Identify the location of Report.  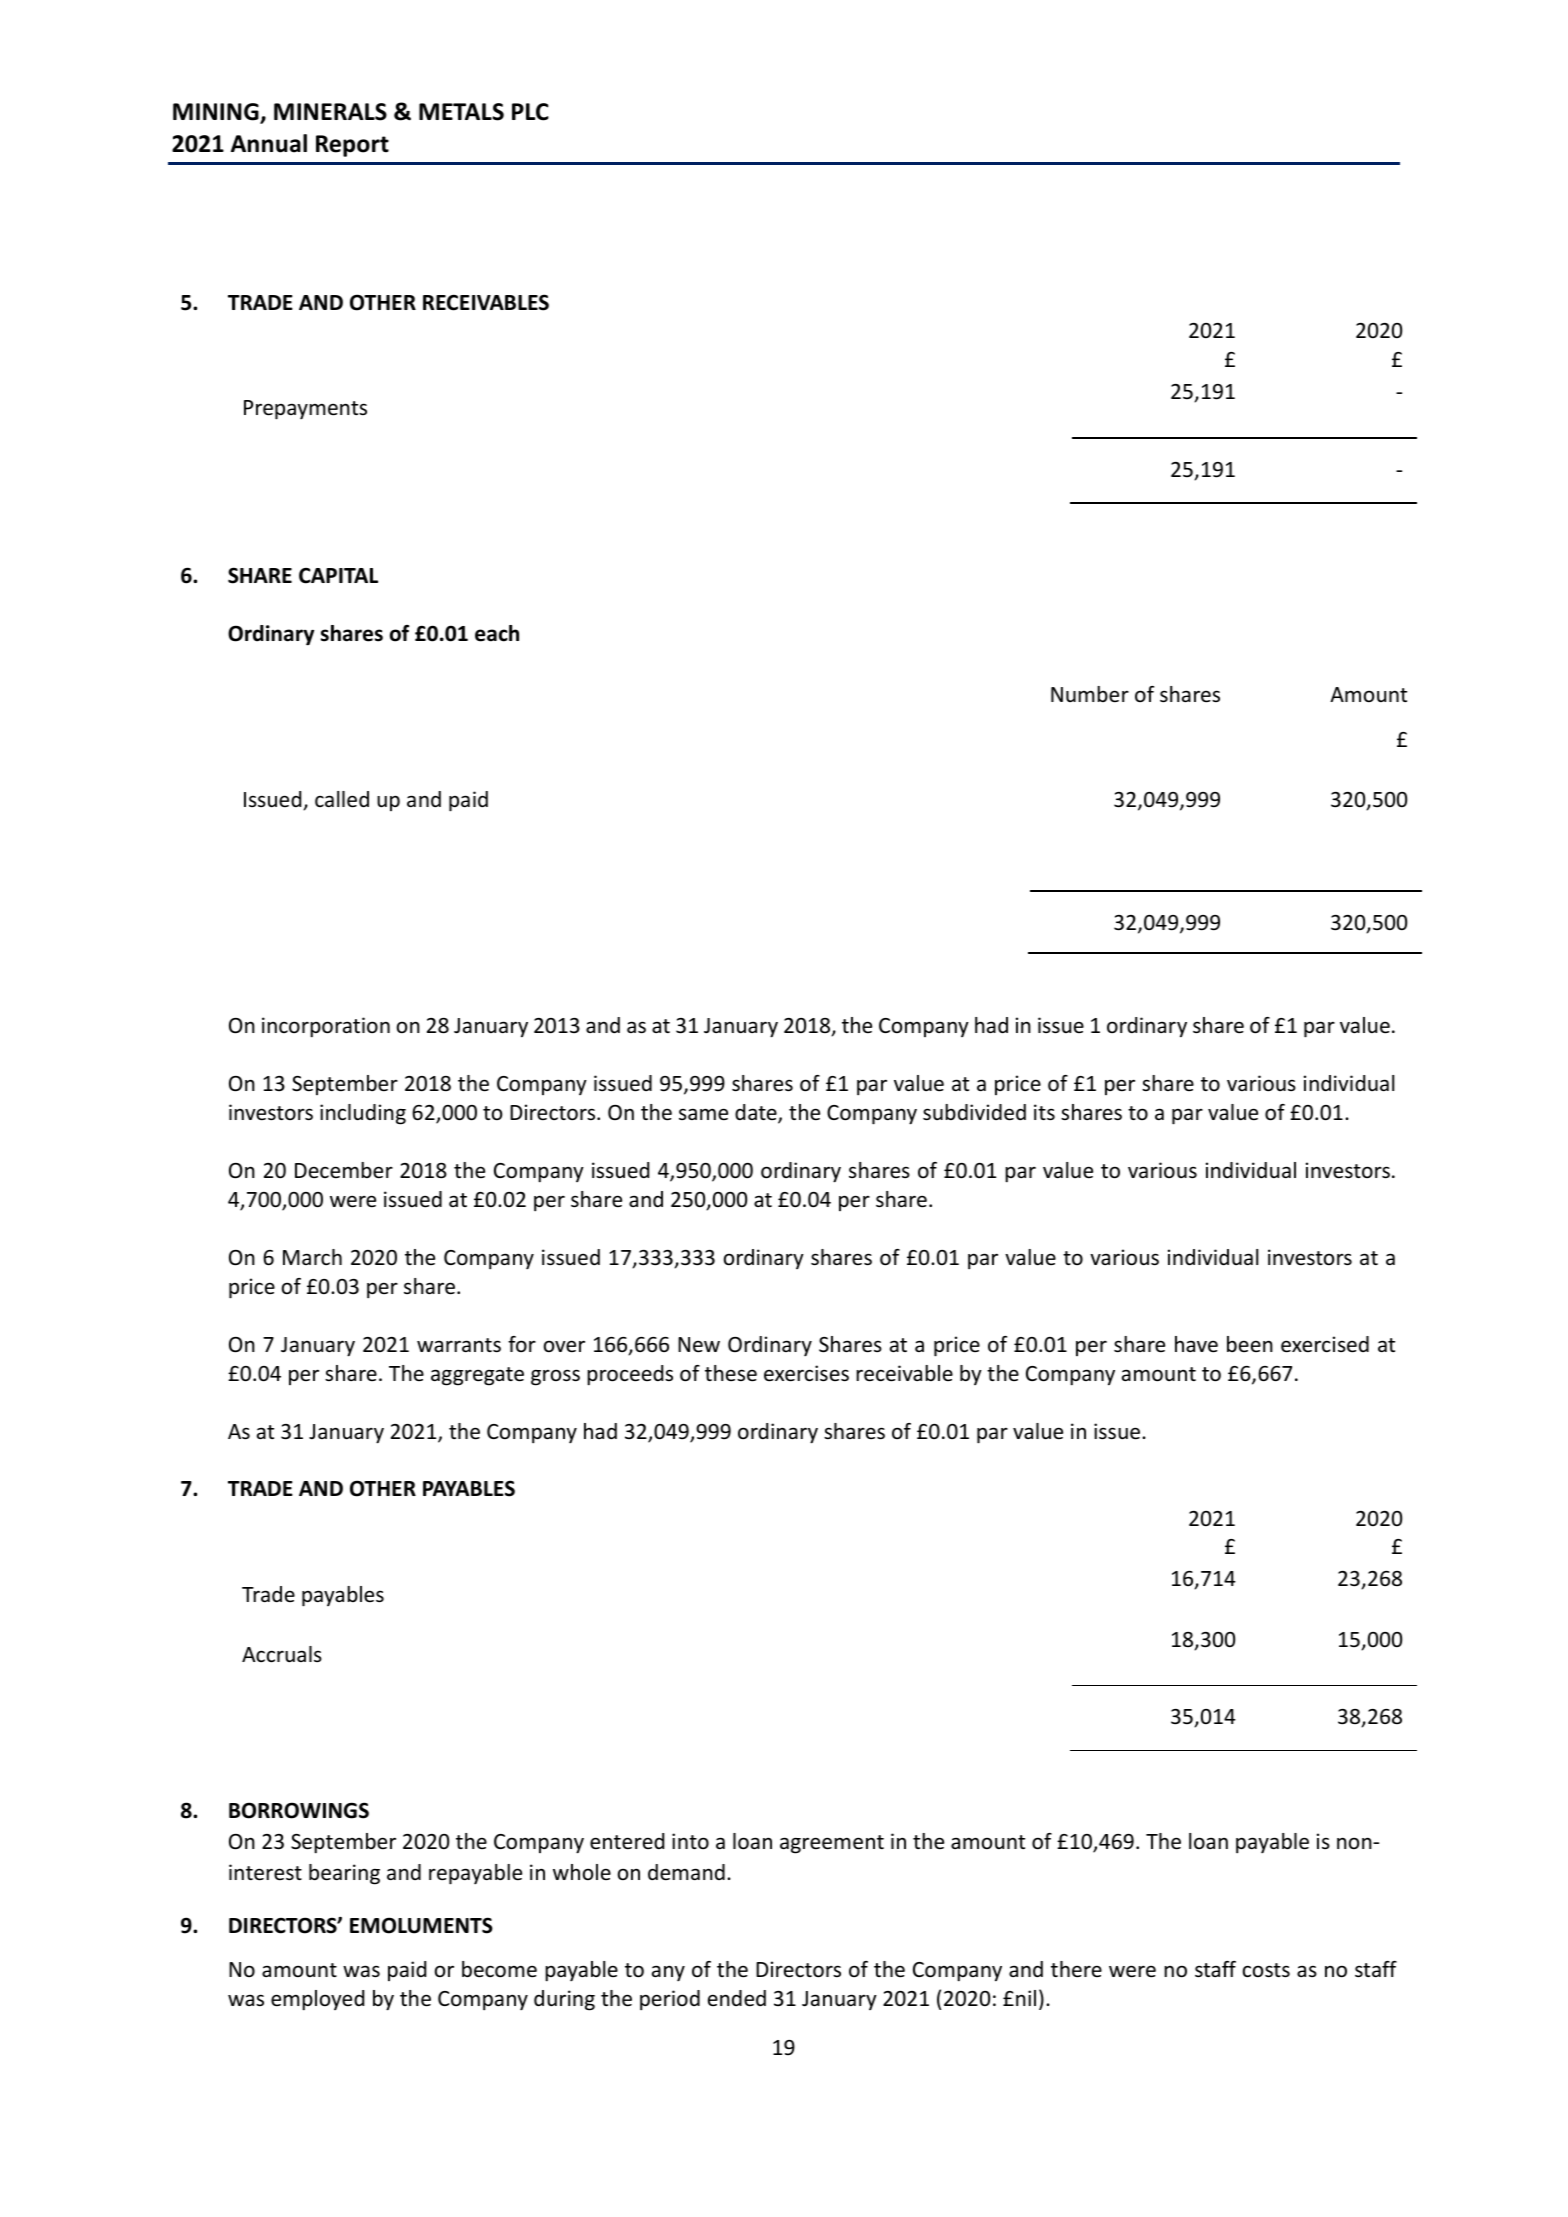
(352, 146).
